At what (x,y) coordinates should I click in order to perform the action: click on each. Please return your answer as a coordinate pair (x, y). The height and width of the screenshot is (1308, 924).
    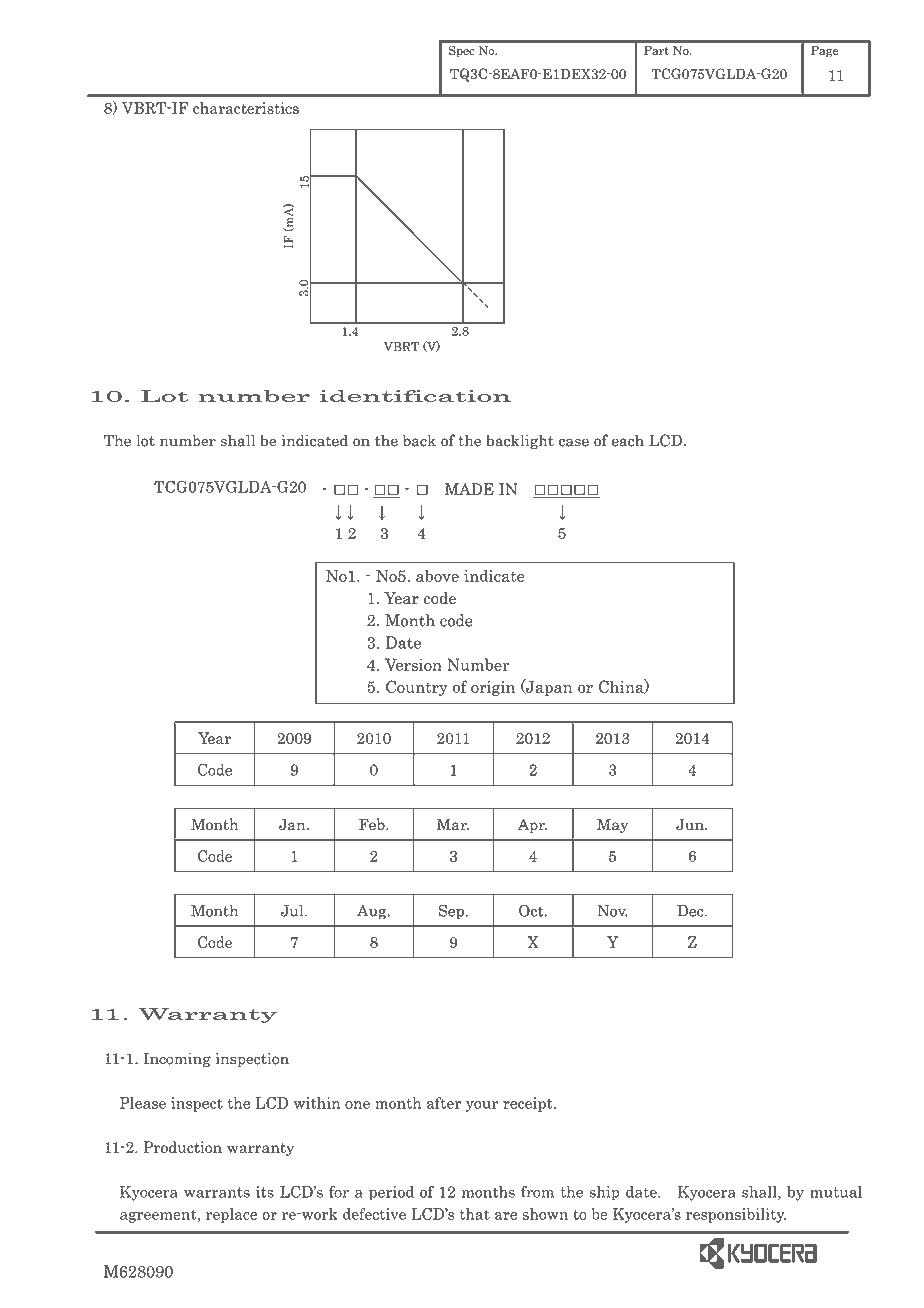
    Looking at the image, I should click on (628, 440).
